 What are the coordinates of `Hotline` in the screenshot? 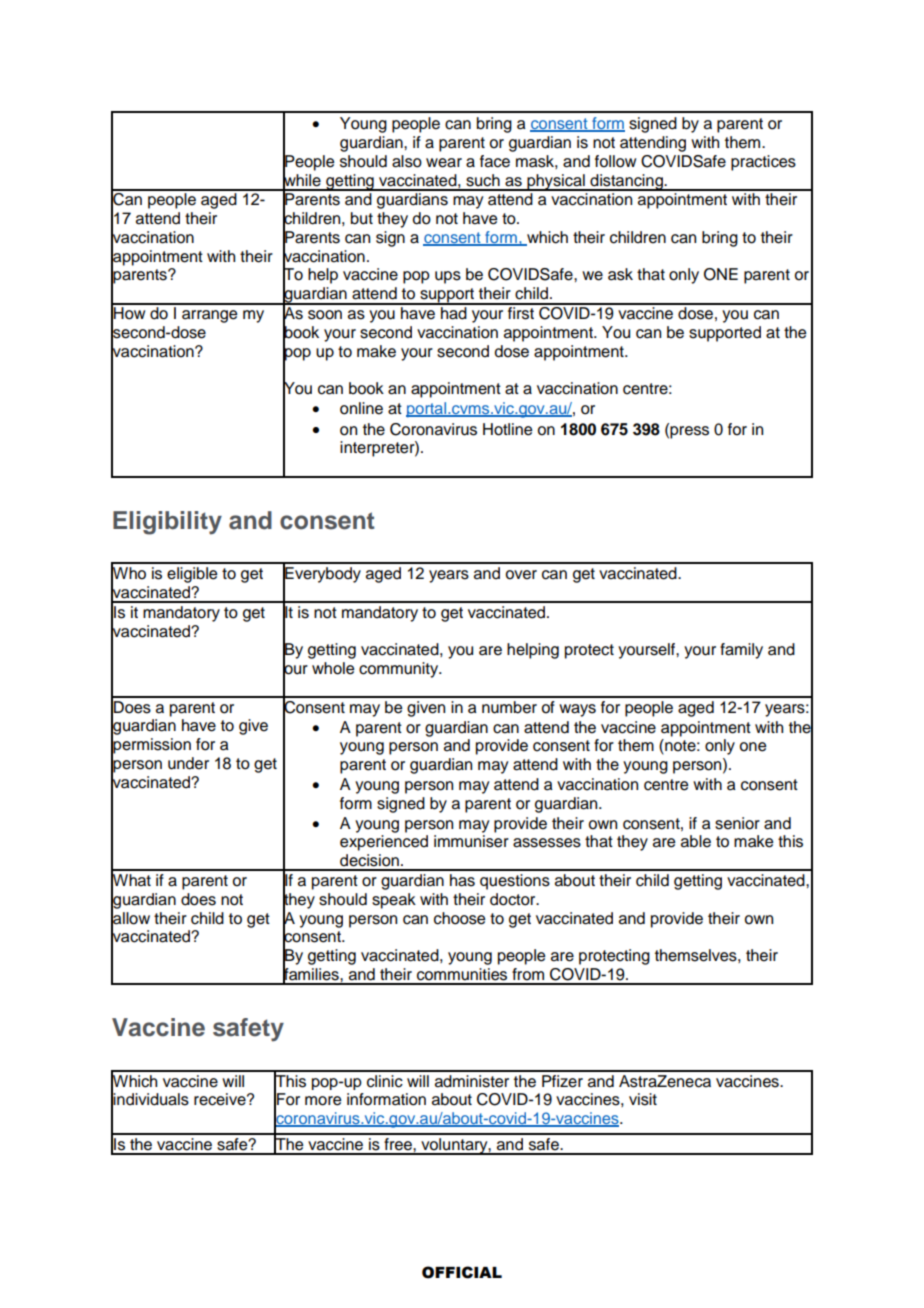 It's located at (507, 429).
